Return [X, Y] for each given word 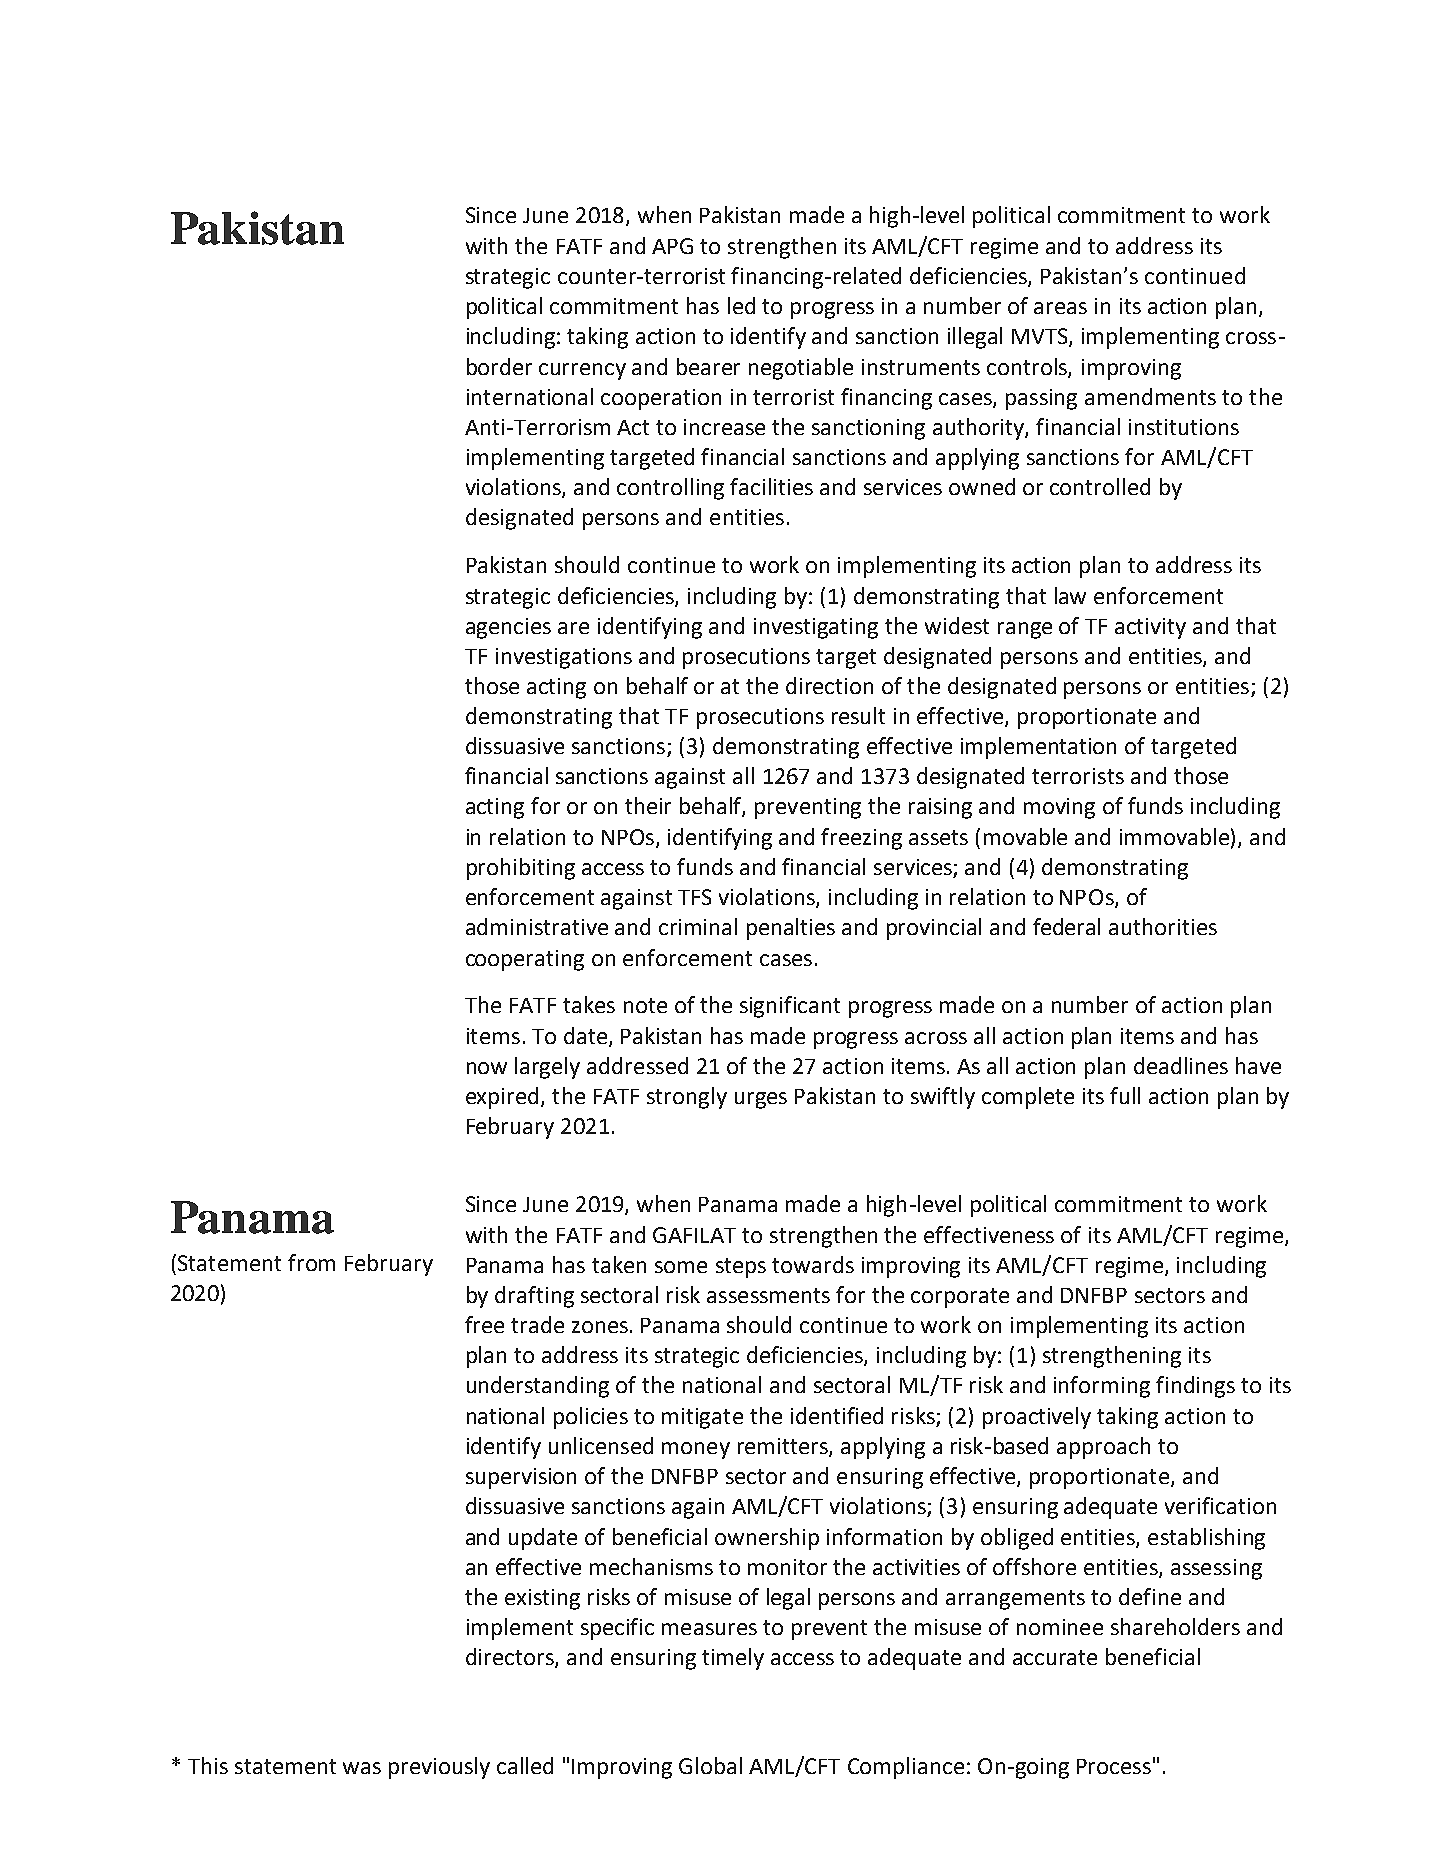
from [311, 1262]
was [362, 1768]
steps [741, 1268]
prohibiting [521, 869]
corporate [960, 1298]
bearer [708, 366]
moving [1059, 808]
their [648, 805]
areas [1060, 308]
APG [672, 246]
